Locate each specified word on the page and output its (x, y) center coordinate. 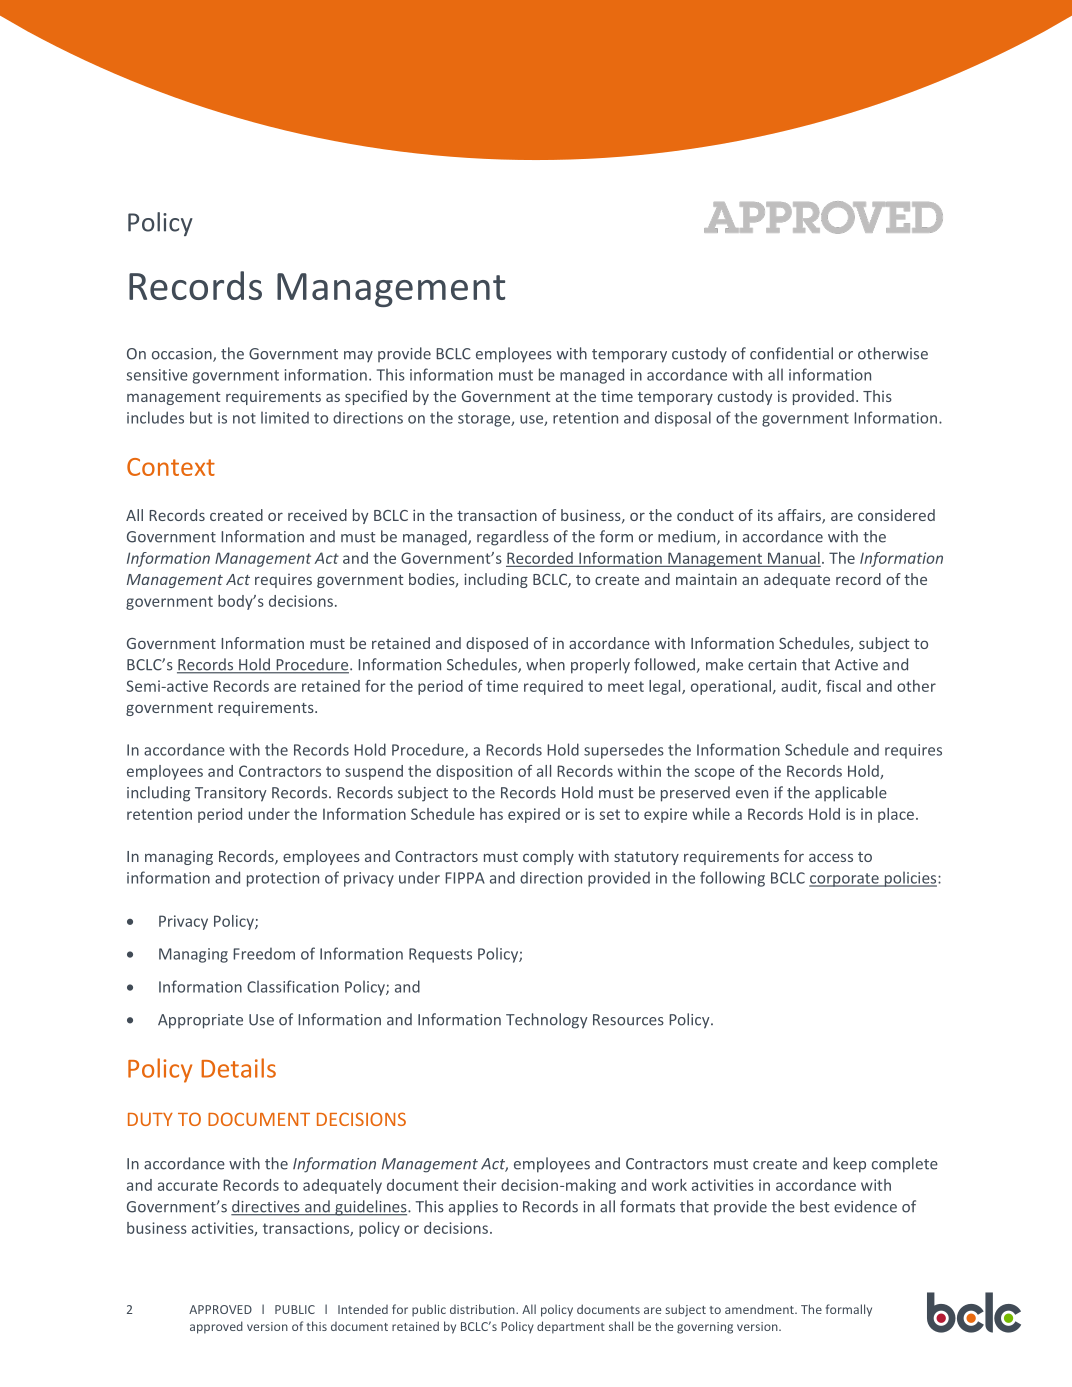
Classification (293, 986)
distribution (483, 1309)
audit (800, 687)
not (244, 418)
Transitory (231, 794)
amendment (760, 1309)
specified (376, 397)
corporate (845, 880)
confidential (791, 353)
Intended (363, 1309)
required (553, 687)
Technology (547, 1021)
